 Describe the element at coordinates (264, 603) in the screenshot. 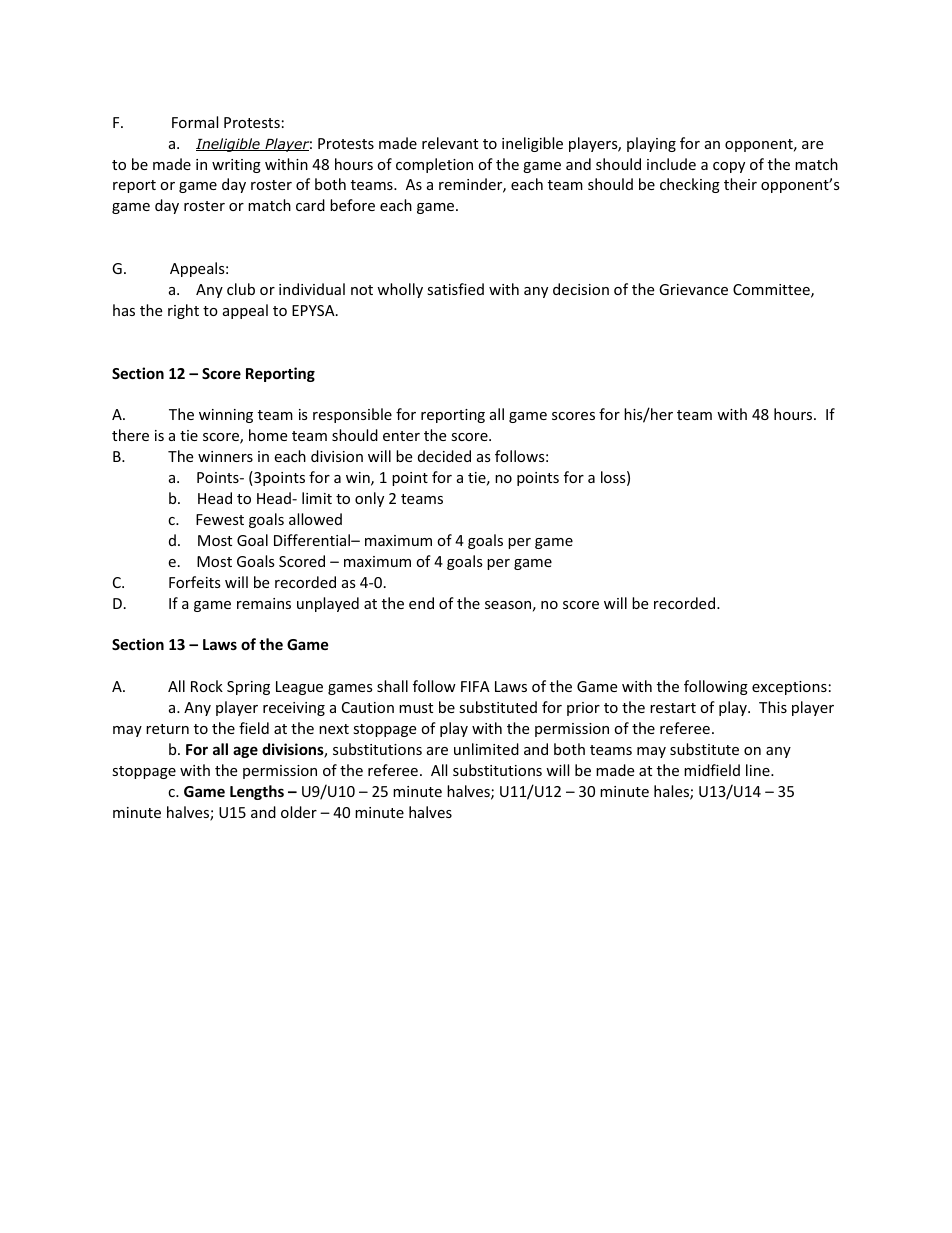

I see `remains` at that location.
